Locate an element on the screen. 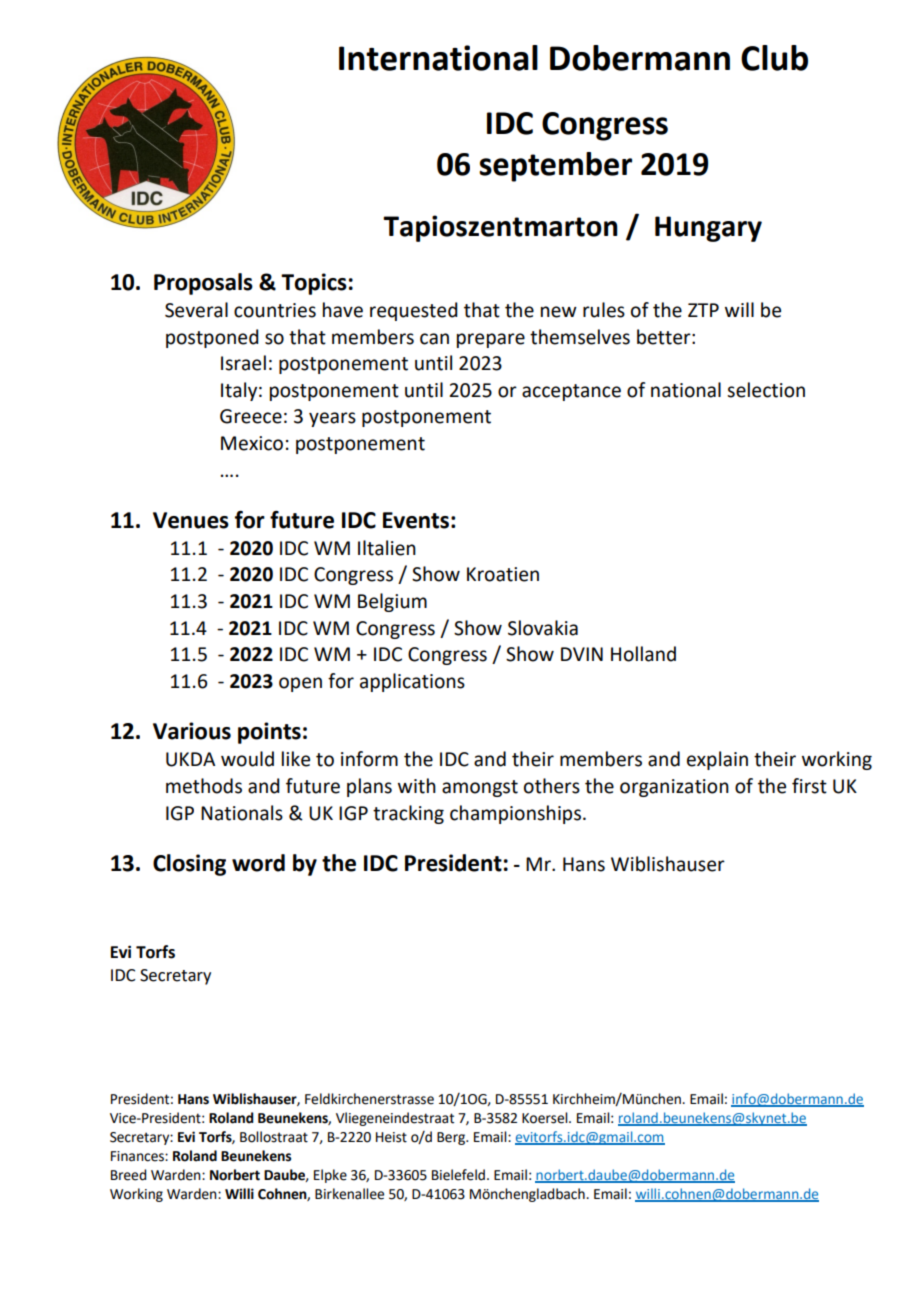 This screenshot has height=1308, width=924. Proposals is located at coordinates (203, 284).
